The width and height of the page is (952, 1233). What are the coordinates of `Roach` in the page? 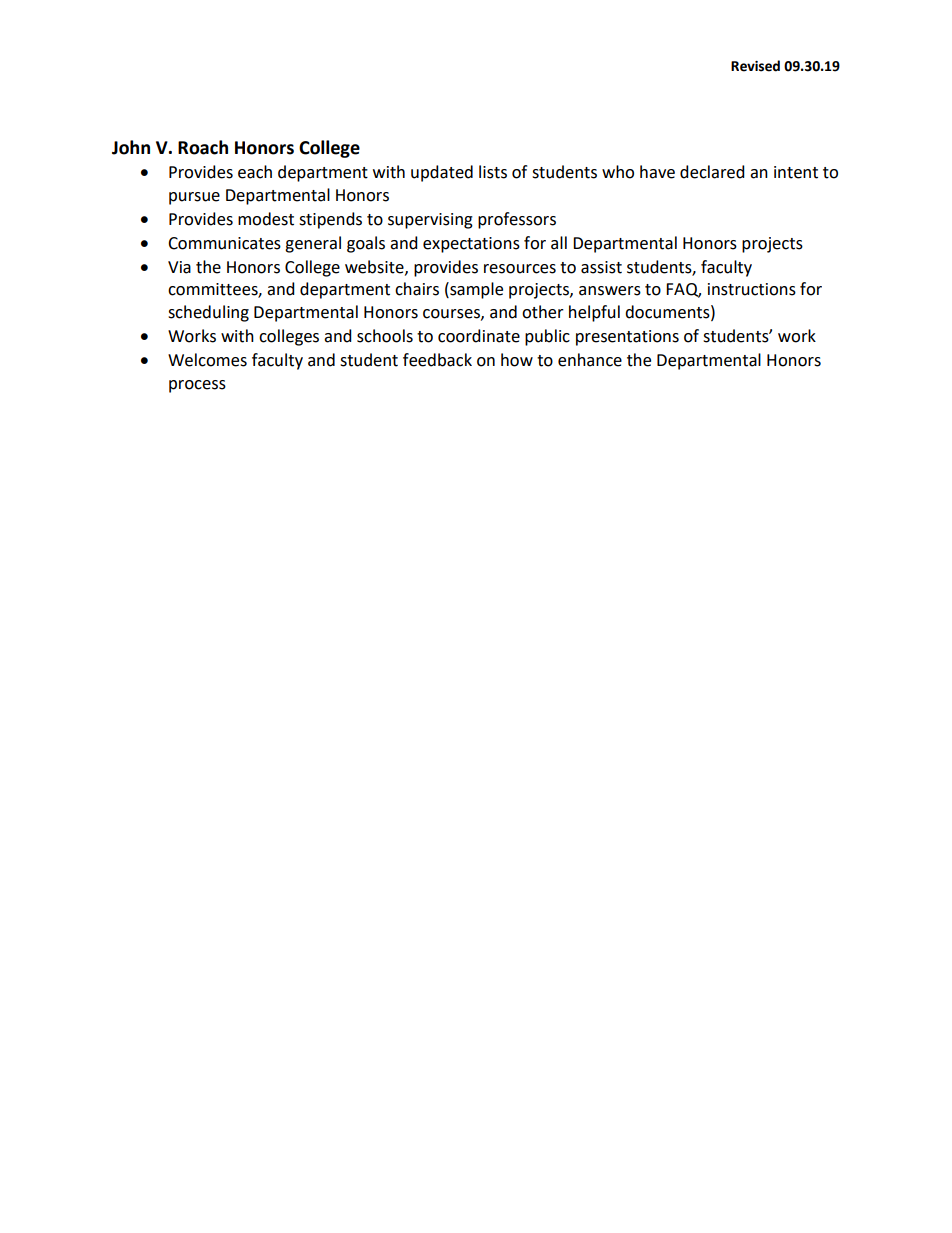 It's located at (203, 147).
